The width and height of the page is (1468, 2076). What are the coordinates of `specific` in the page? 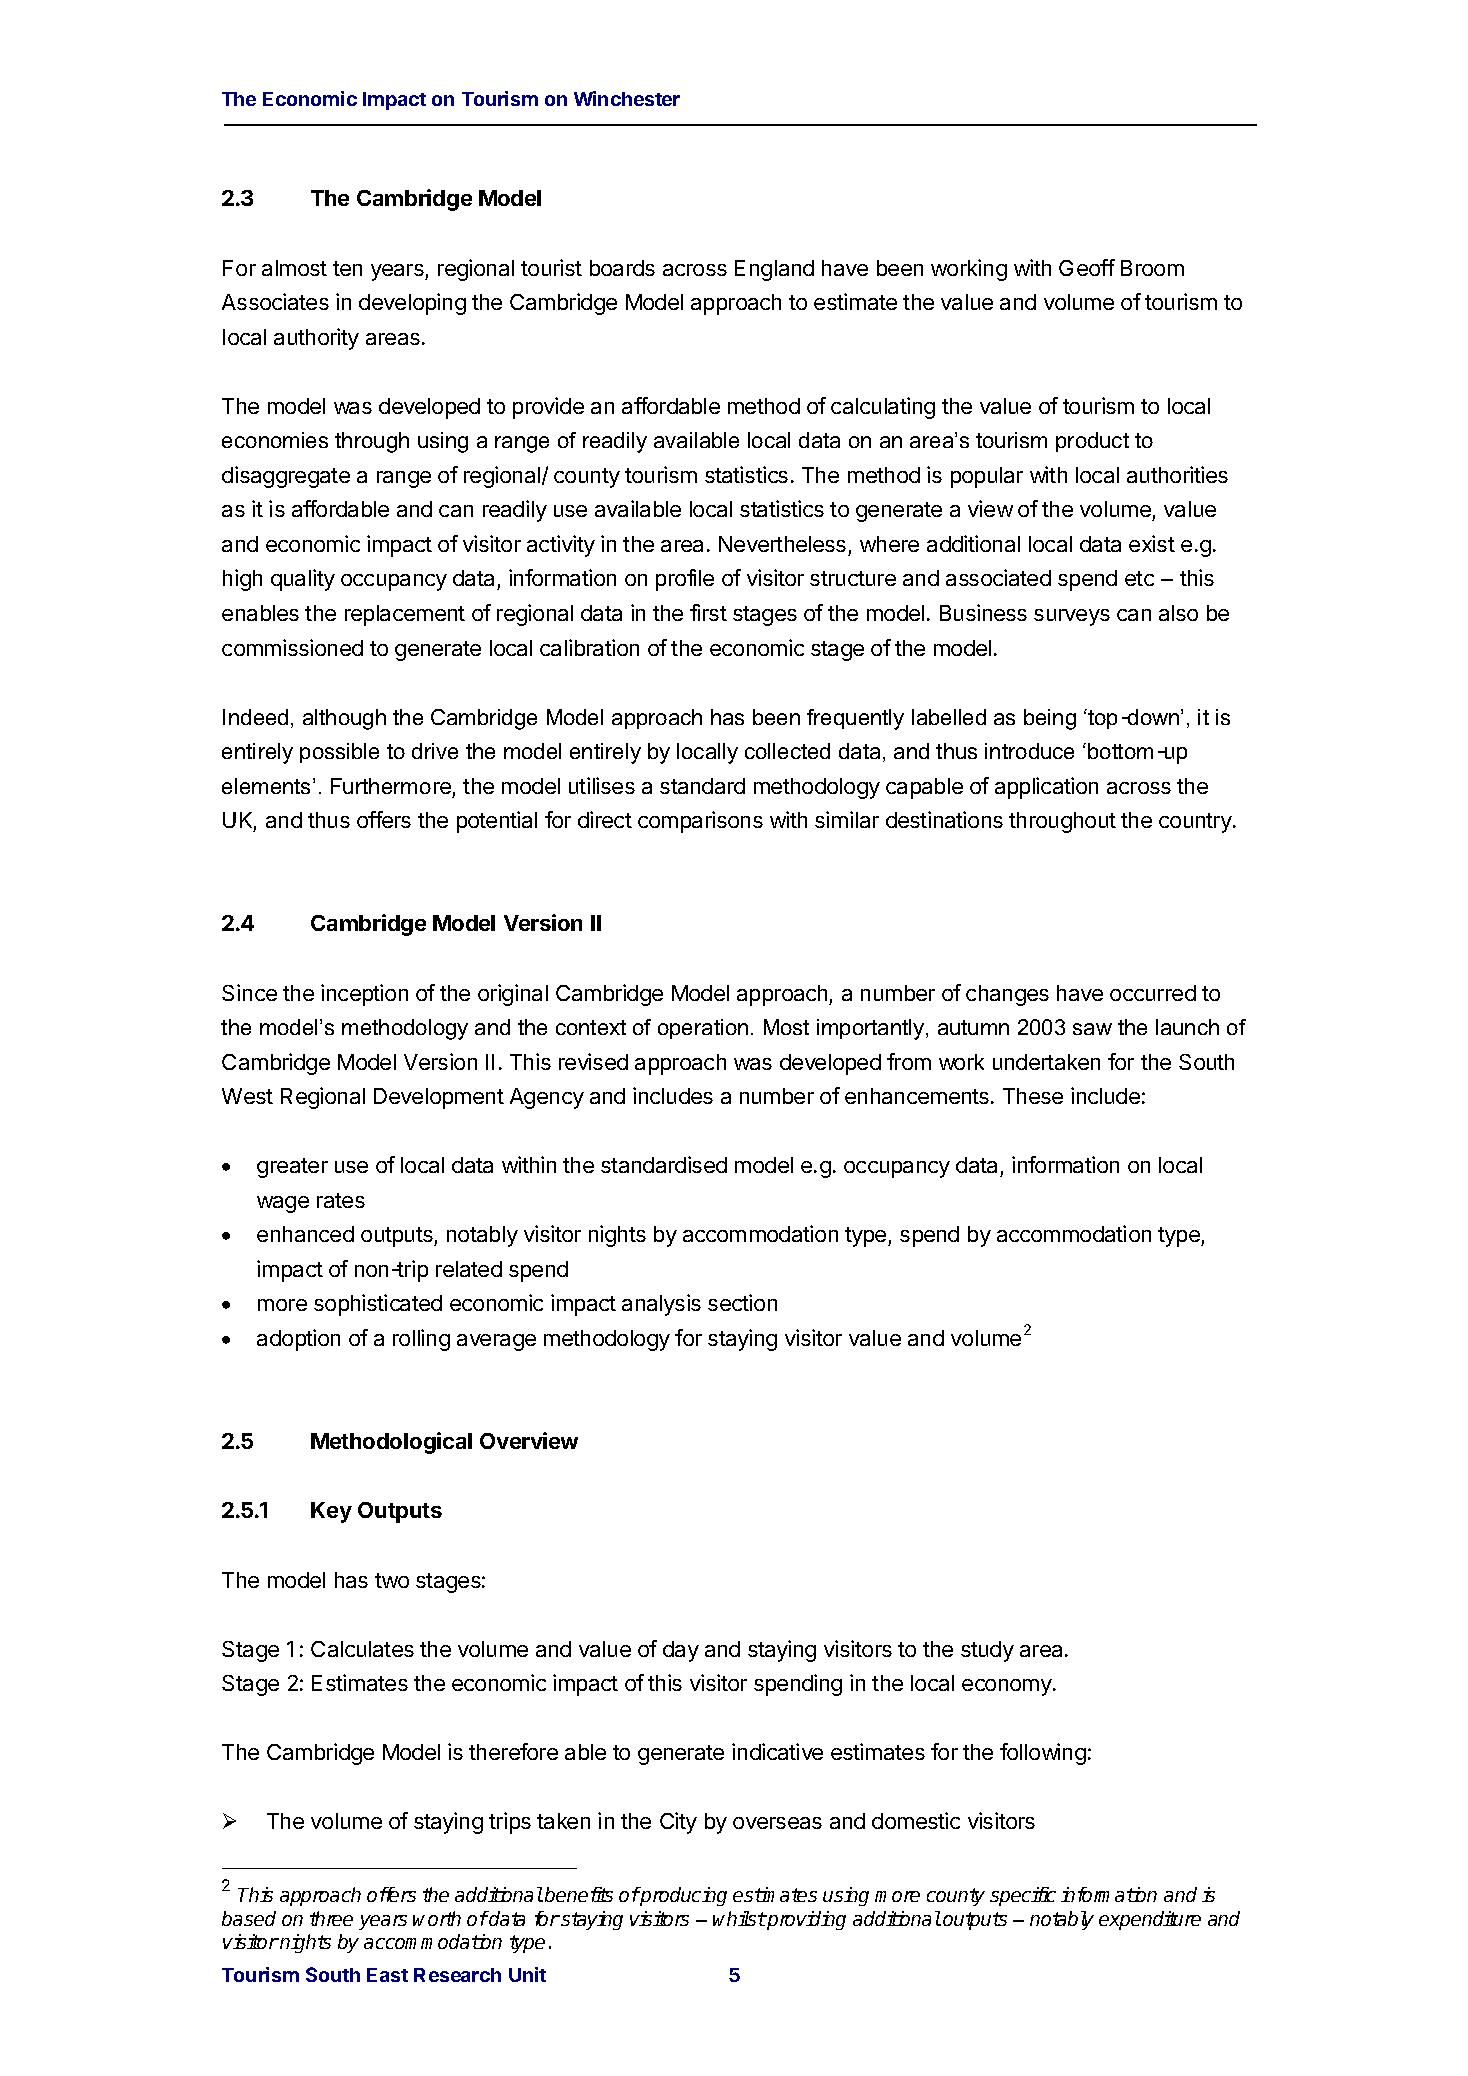 It's located at (1023, 1896).
